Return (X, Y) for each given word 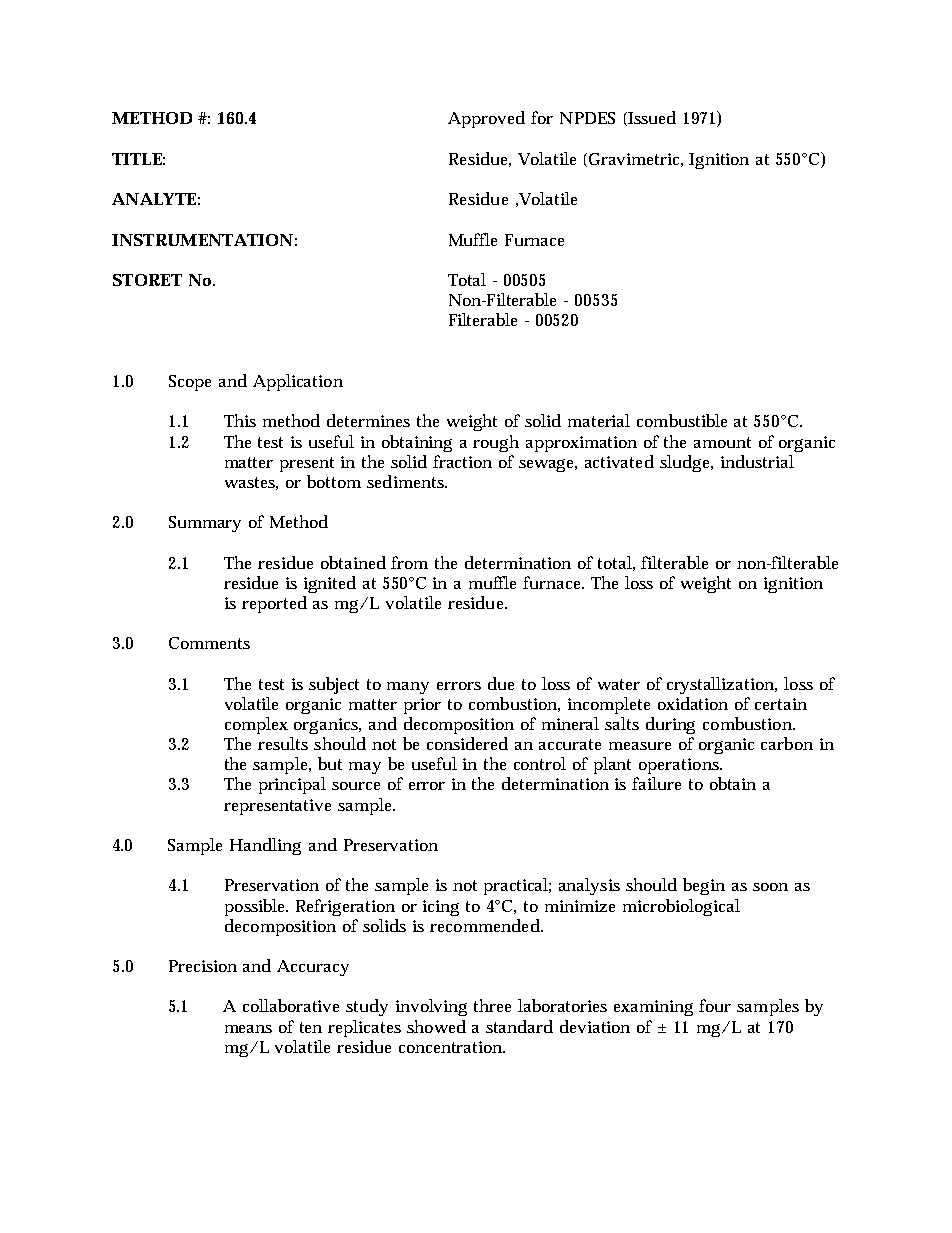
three (492, 1005)
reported (274, 604)
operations (680, 766)
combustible (682, 420)
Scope (190, 383)
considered (467, 743)
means (248, 1029)
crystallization (722, 685)
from (409, 562)
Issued (651, 118)
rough (496, 443)
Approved (486, 119)
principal (292, 785)
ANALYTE (154, 199)
